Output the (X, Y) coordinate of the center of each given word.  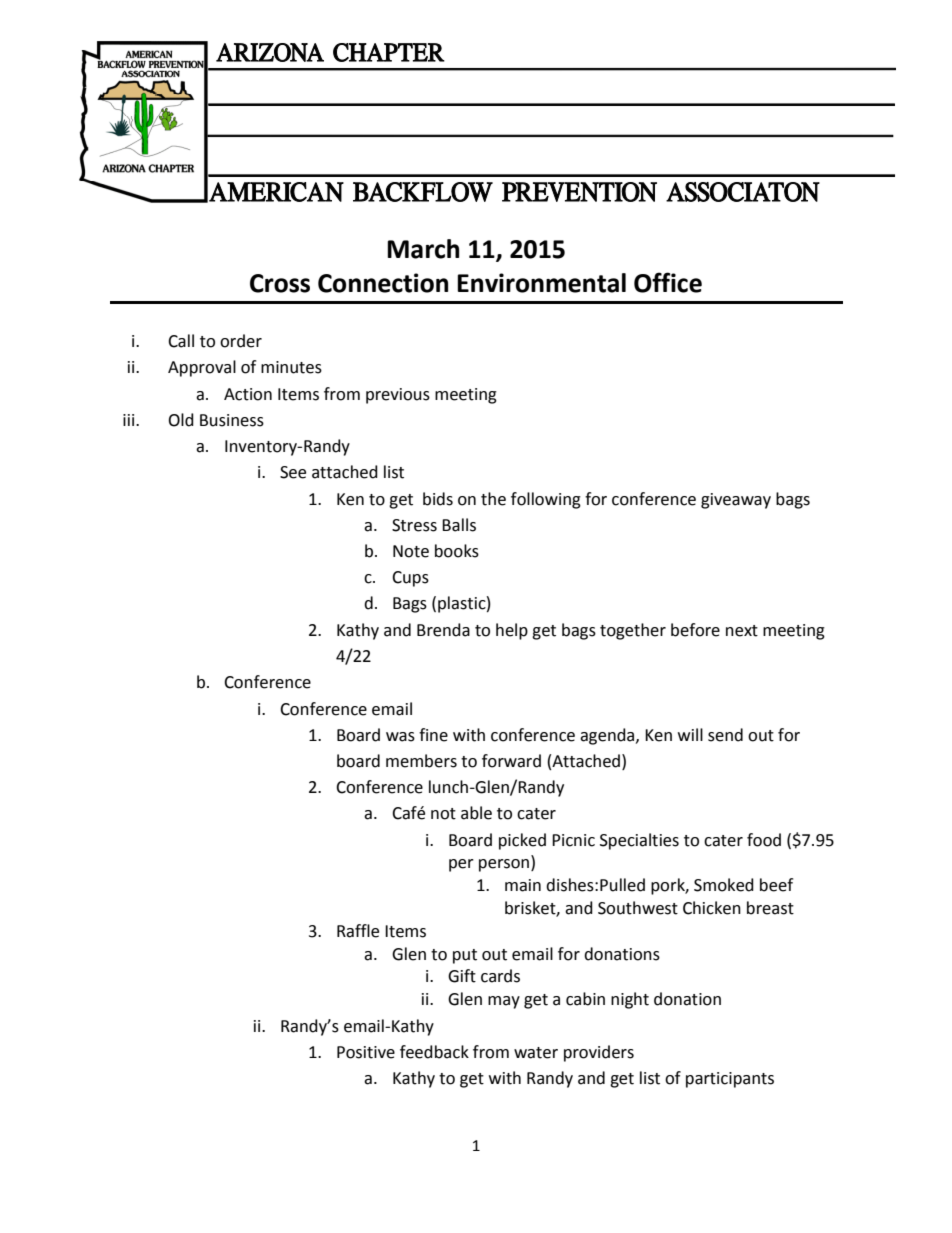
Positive (366, 1052)
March (423, 249)
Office (668, 282)
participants (730, 1080)
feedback (434, 1052)
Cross (280, 283)
